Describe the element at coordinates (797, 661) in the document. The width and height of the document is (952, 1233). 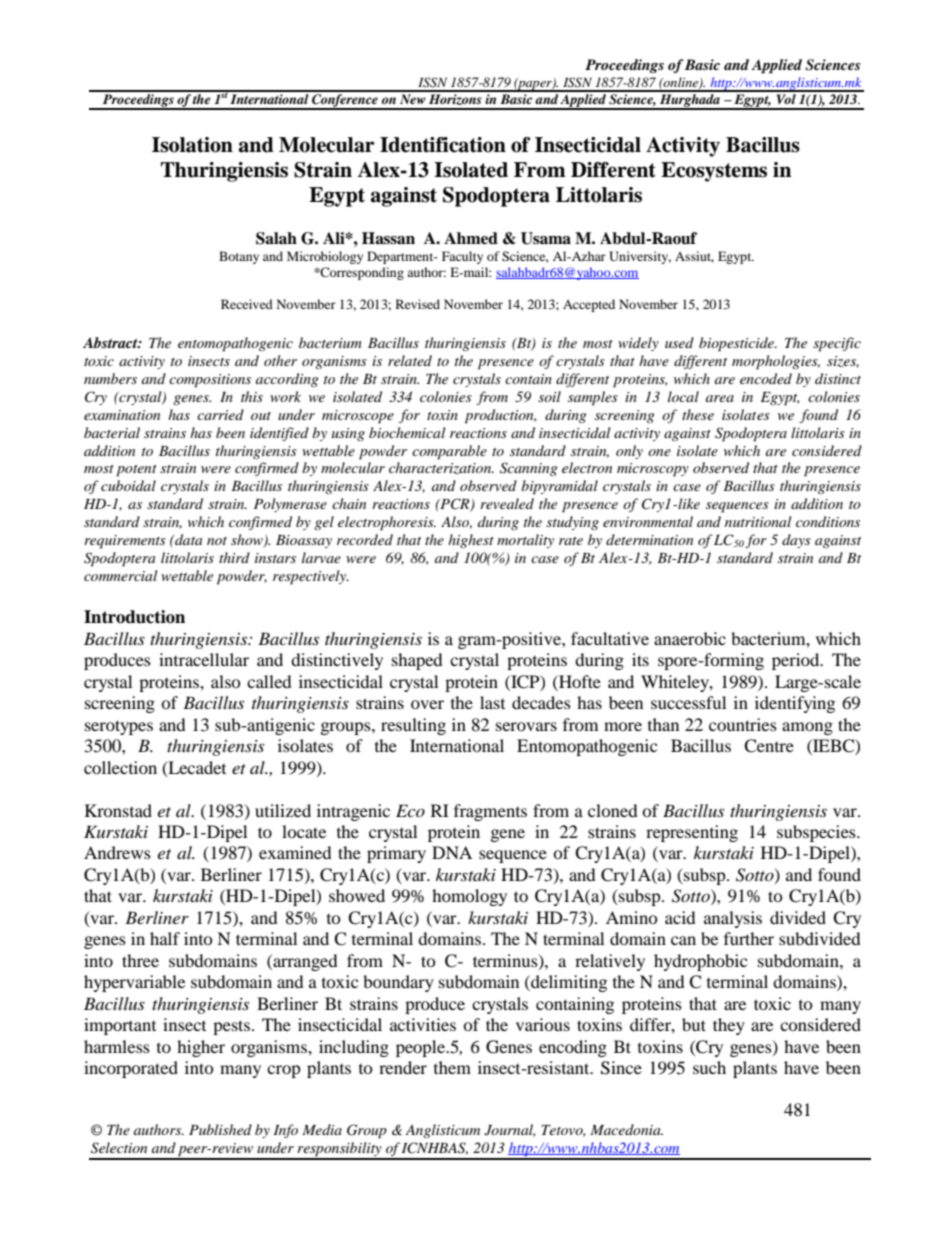
I see `period` at that location.
